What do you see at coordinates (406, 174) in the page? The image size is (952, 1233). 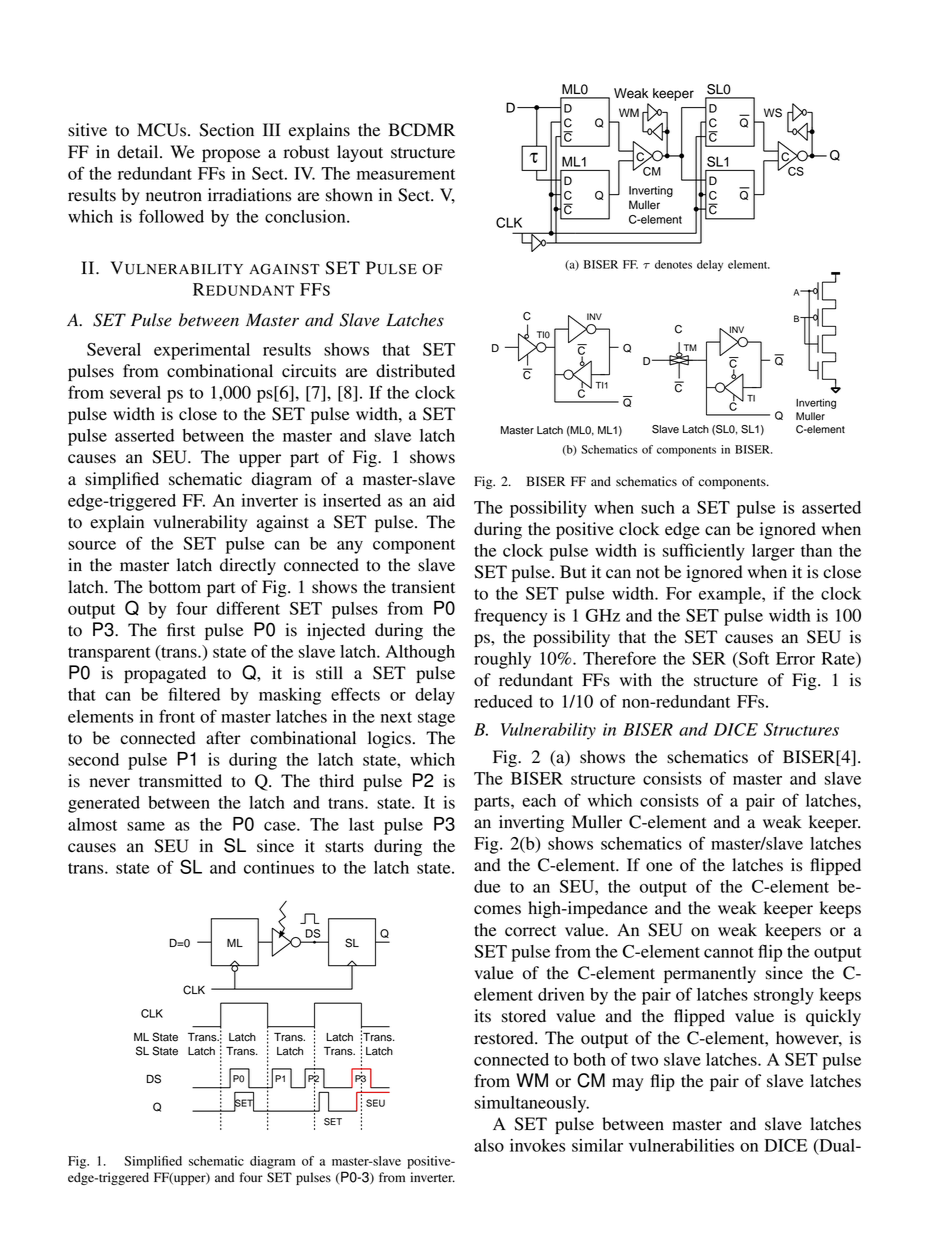 I see `measurement` at bounding box center [406, 174].
